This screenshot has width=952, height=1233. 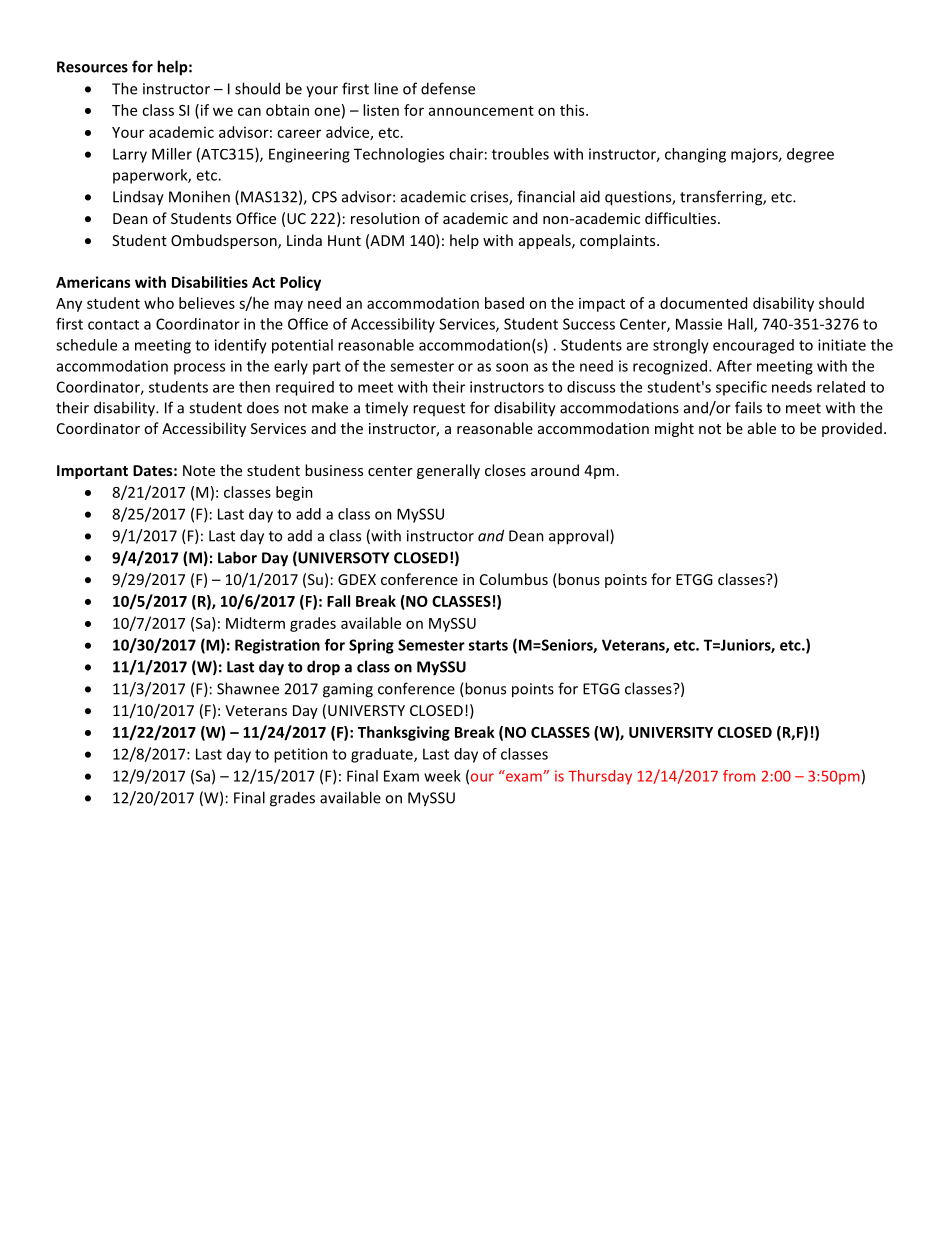 I want to click on degree, so click(x=810, y=155).
